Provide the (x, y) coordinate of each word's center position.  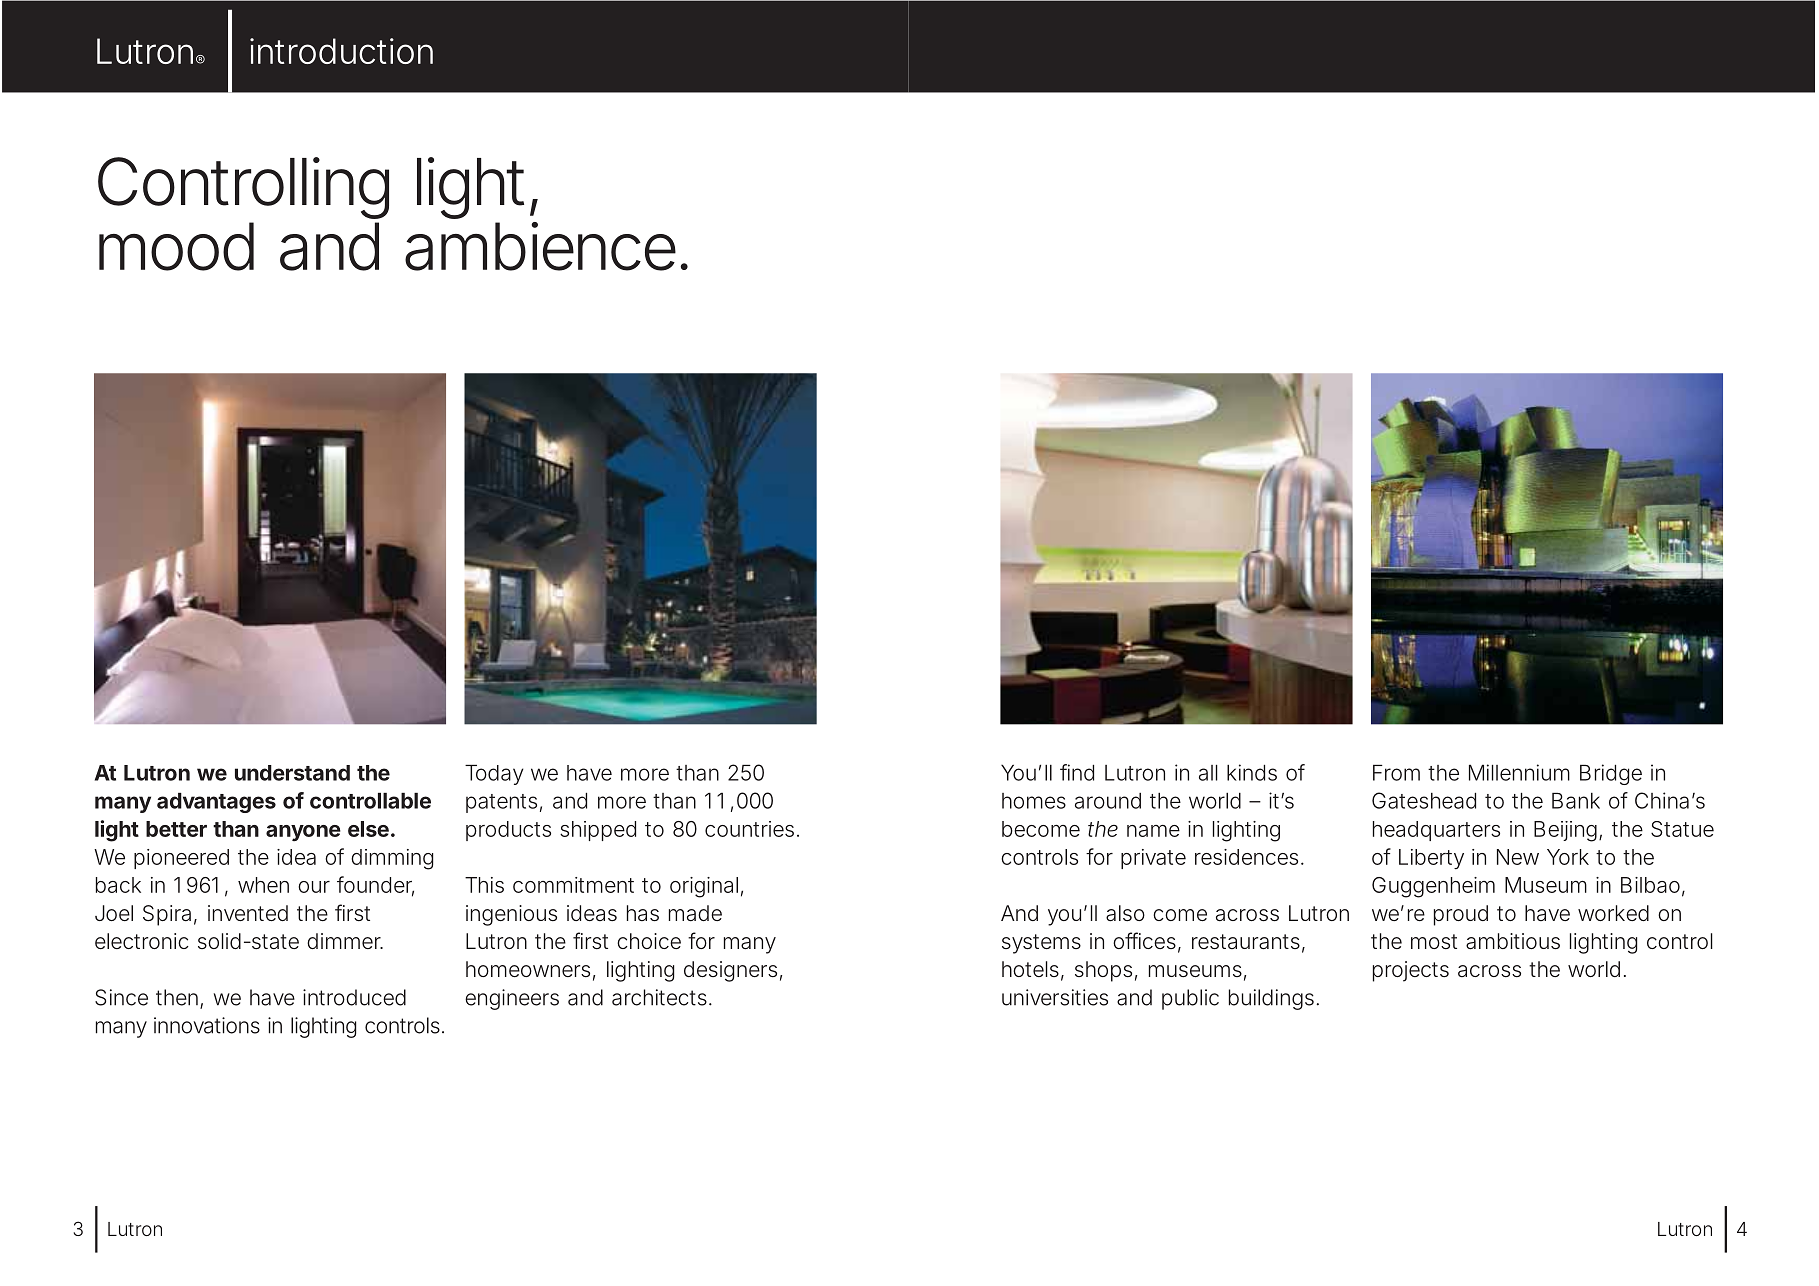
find (1077, 772)
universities (1055, 997)
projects (1411, 971)
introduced (354, 997)
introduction (341, 51)
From (1396, 773)
